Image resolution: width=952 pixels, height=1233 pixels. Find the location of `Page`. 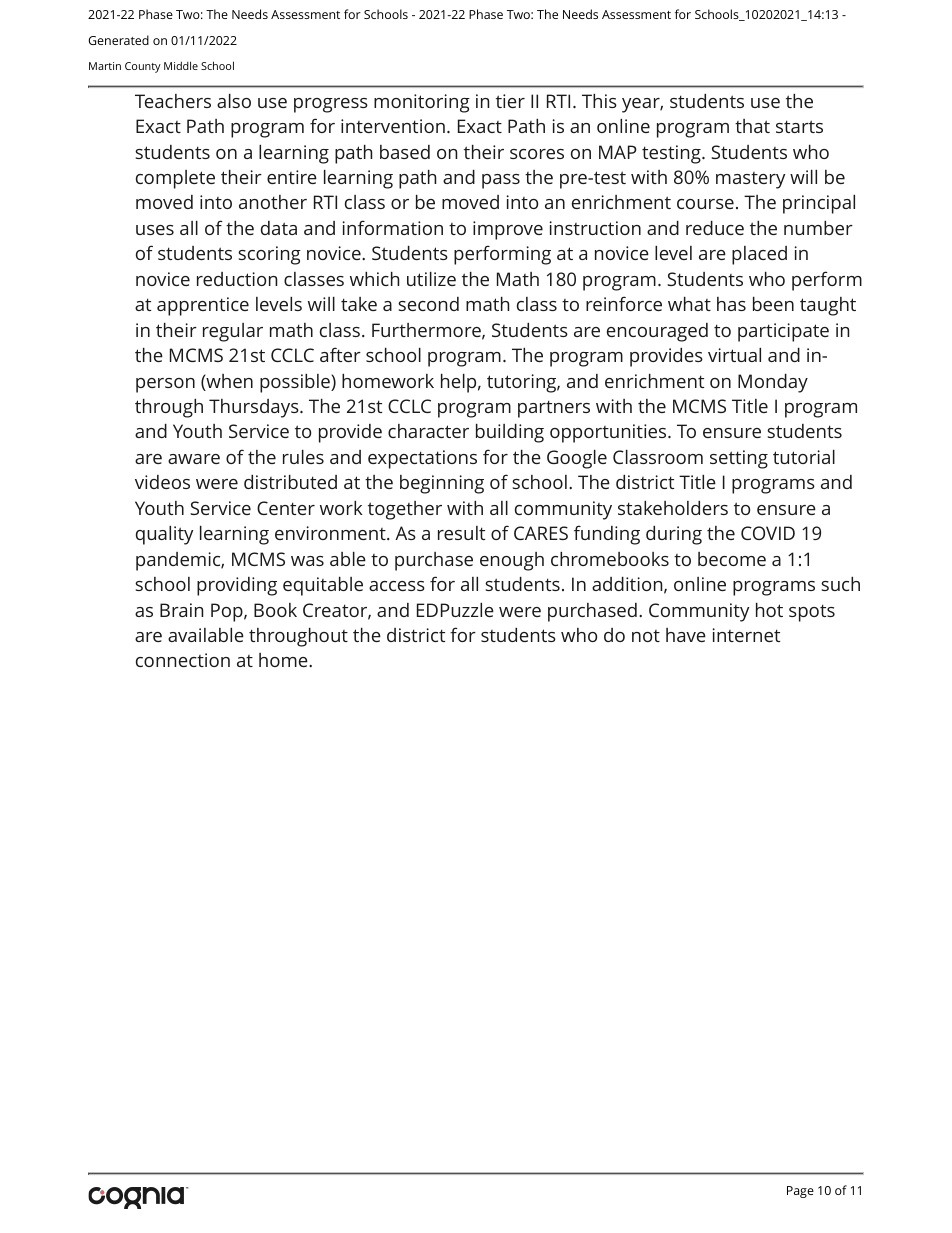

Page is located at coordinates (800, 1192).
